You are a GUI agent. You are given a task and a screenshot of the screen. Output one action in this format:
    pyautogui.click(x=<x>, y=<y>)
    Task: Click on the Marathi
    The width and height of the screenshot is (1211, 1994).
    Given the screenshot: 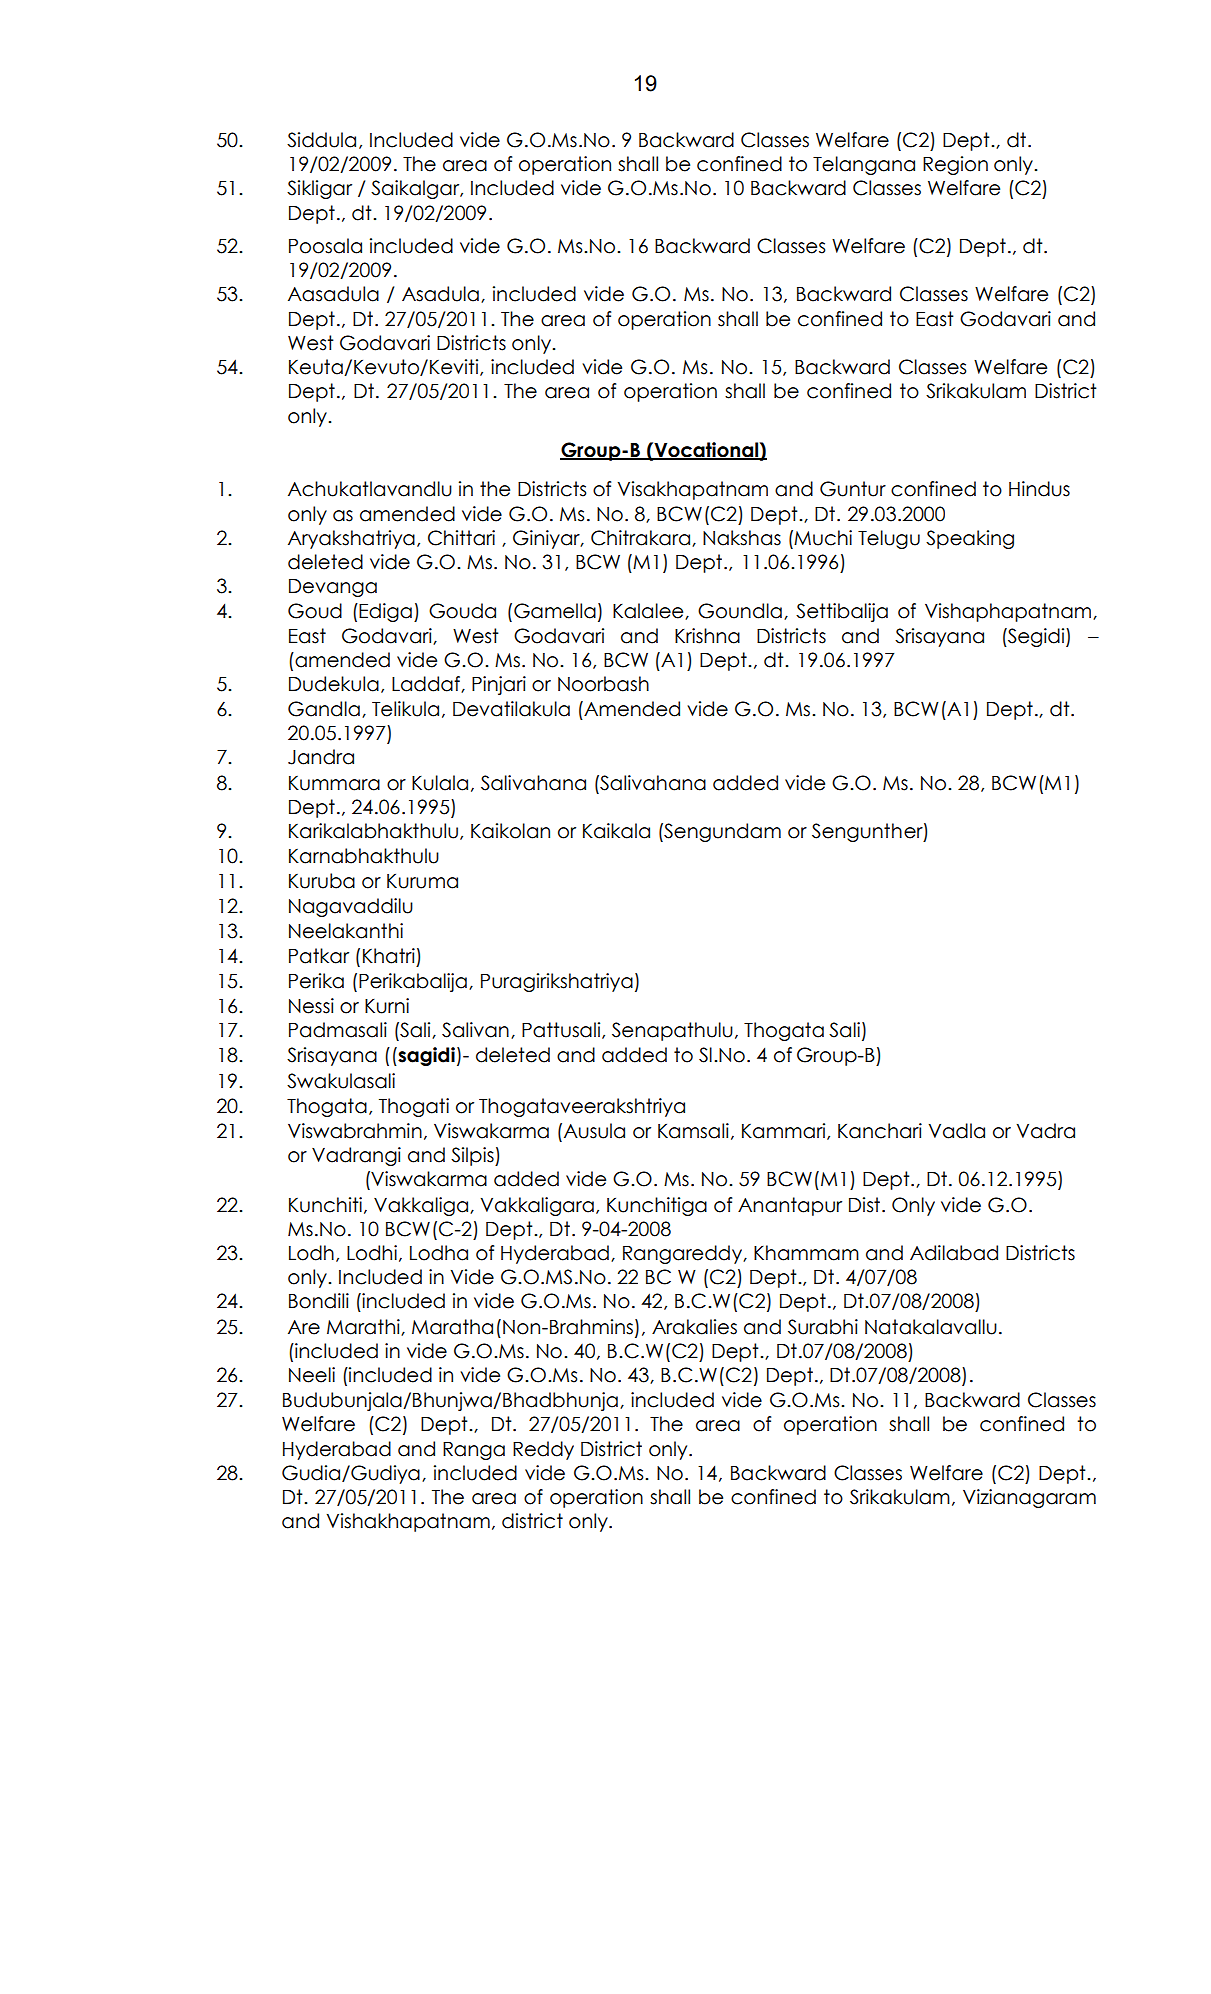 What is the action you would take?
    pyautogui.click(x=364, y=1327)
